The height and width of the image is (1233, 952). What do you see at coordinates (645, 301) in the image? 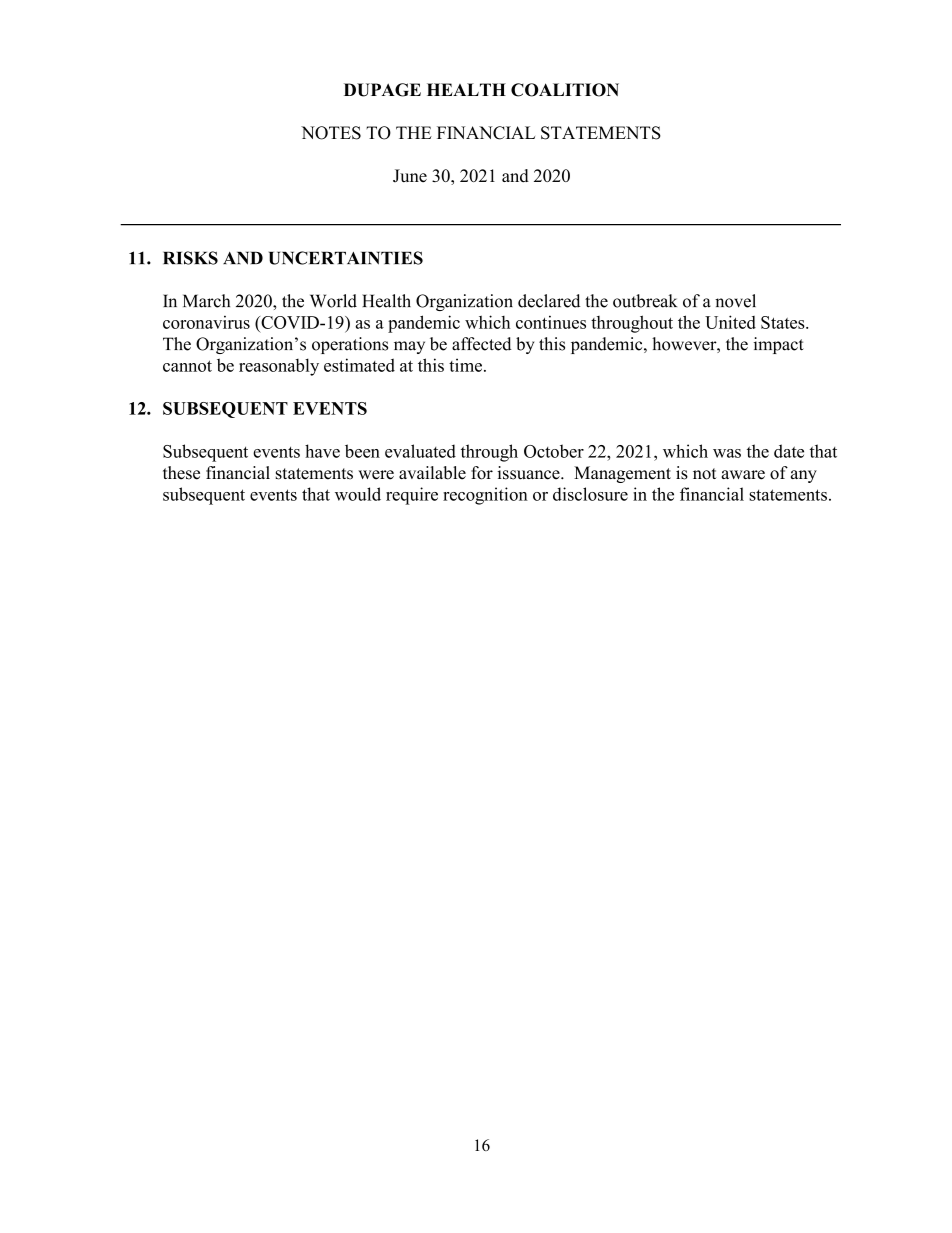
I see `outbreak` at bounding box center [645, 301].
